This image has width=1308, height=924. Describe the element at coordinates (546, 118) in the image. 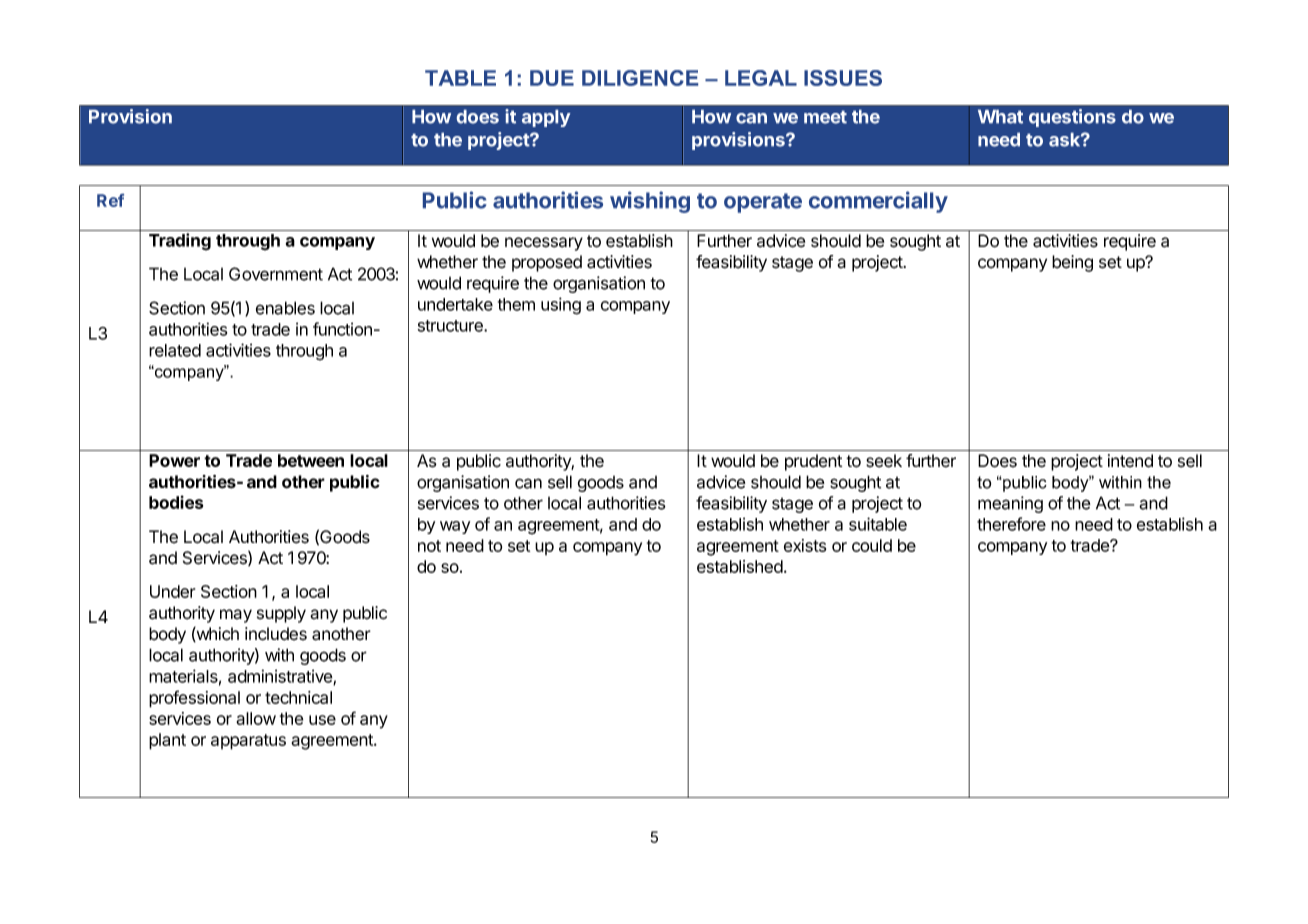

I see `apply` at that location.
